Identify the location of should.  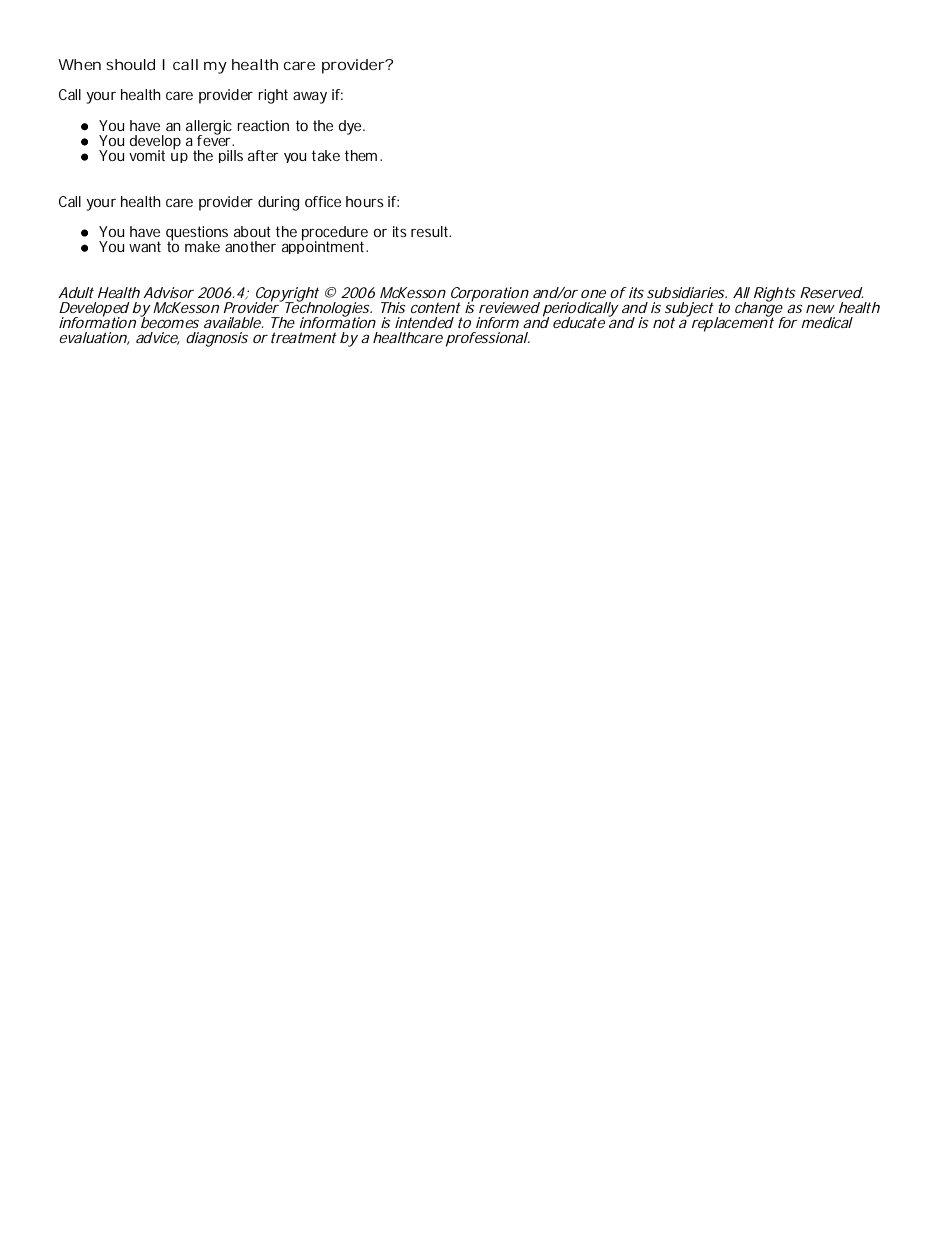
(130, 64).
